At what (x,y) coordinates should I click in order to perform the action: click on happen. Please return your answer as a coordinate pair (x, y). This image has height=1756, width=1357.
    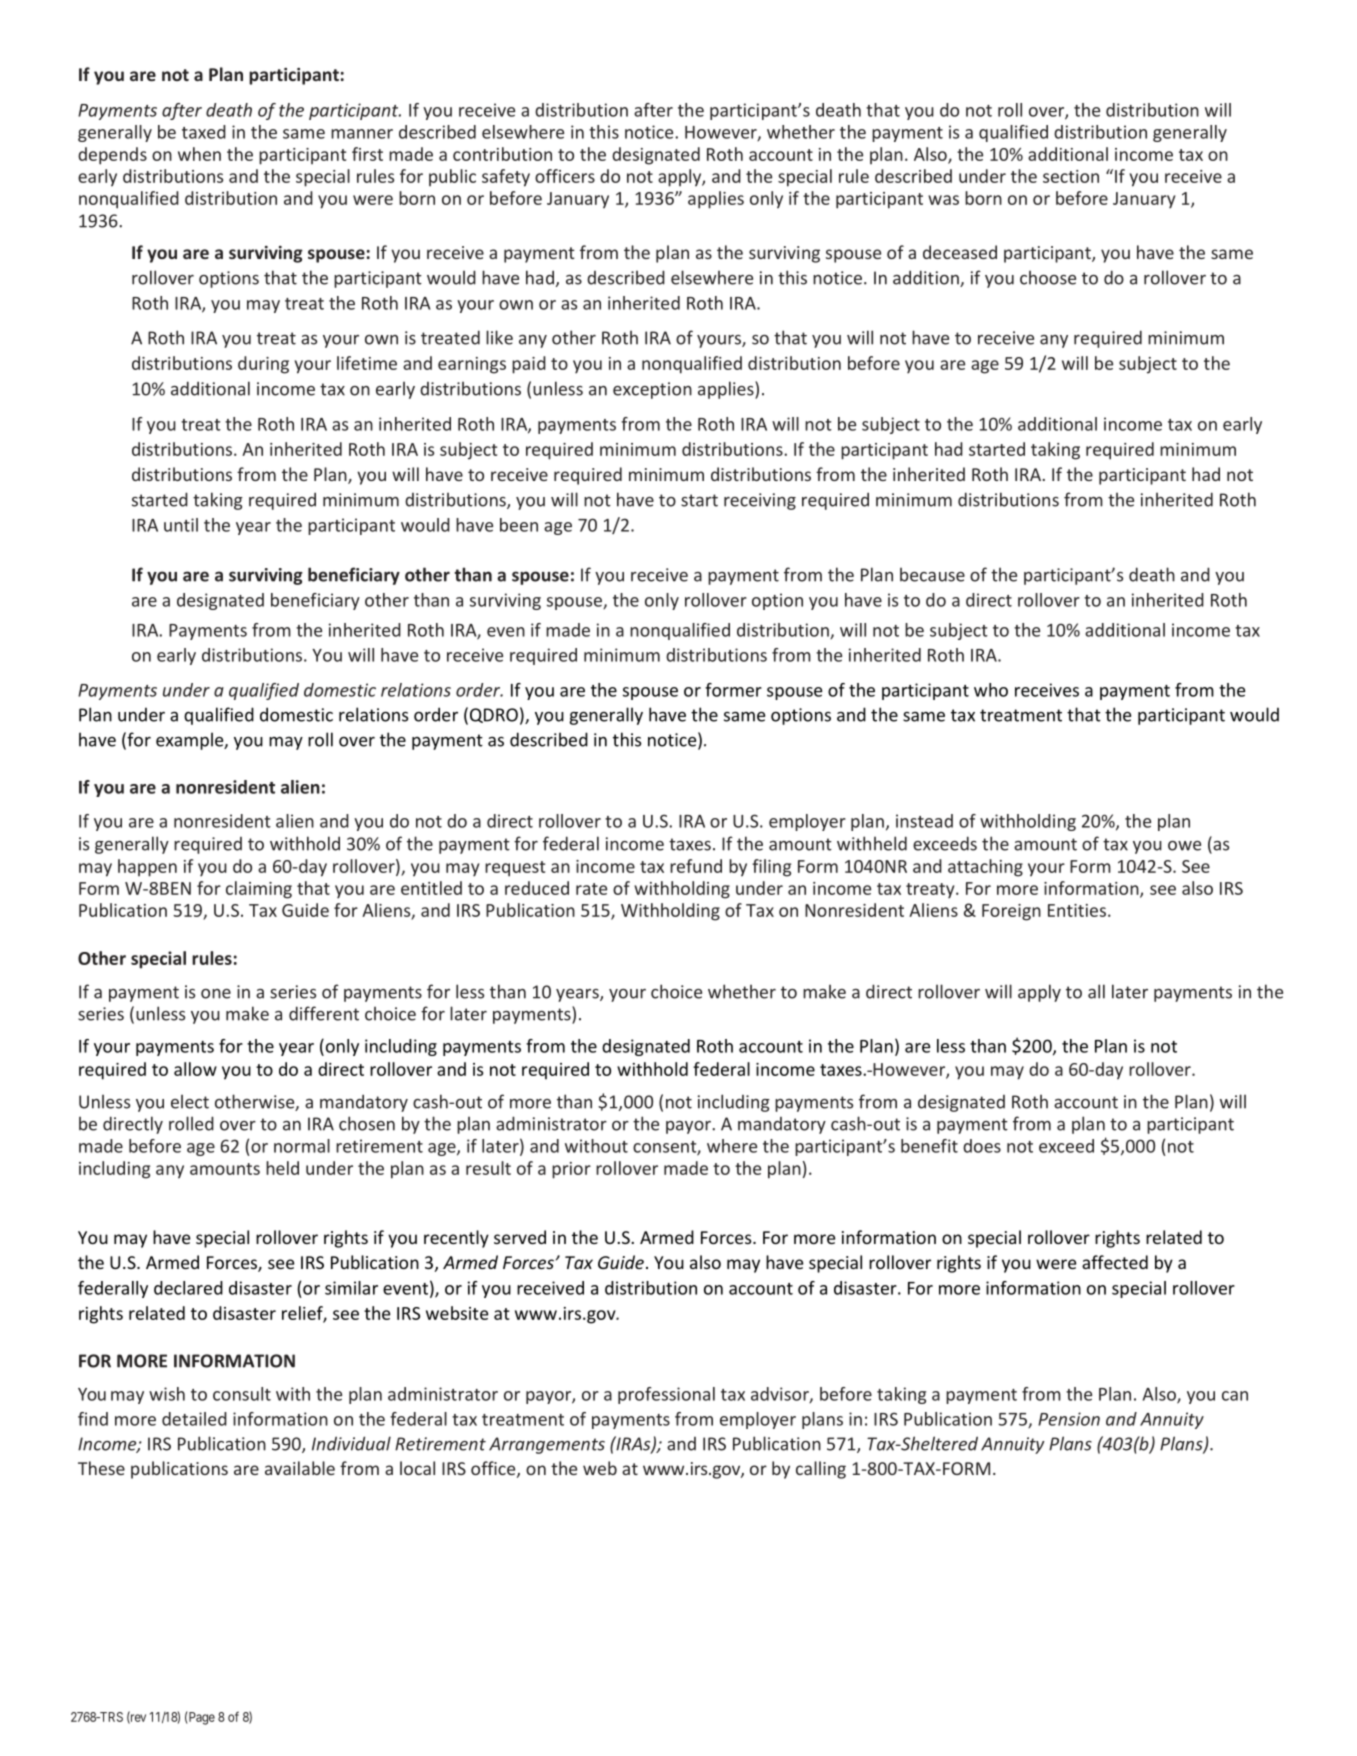
    Looking at the image, I should click on (147, 868).
